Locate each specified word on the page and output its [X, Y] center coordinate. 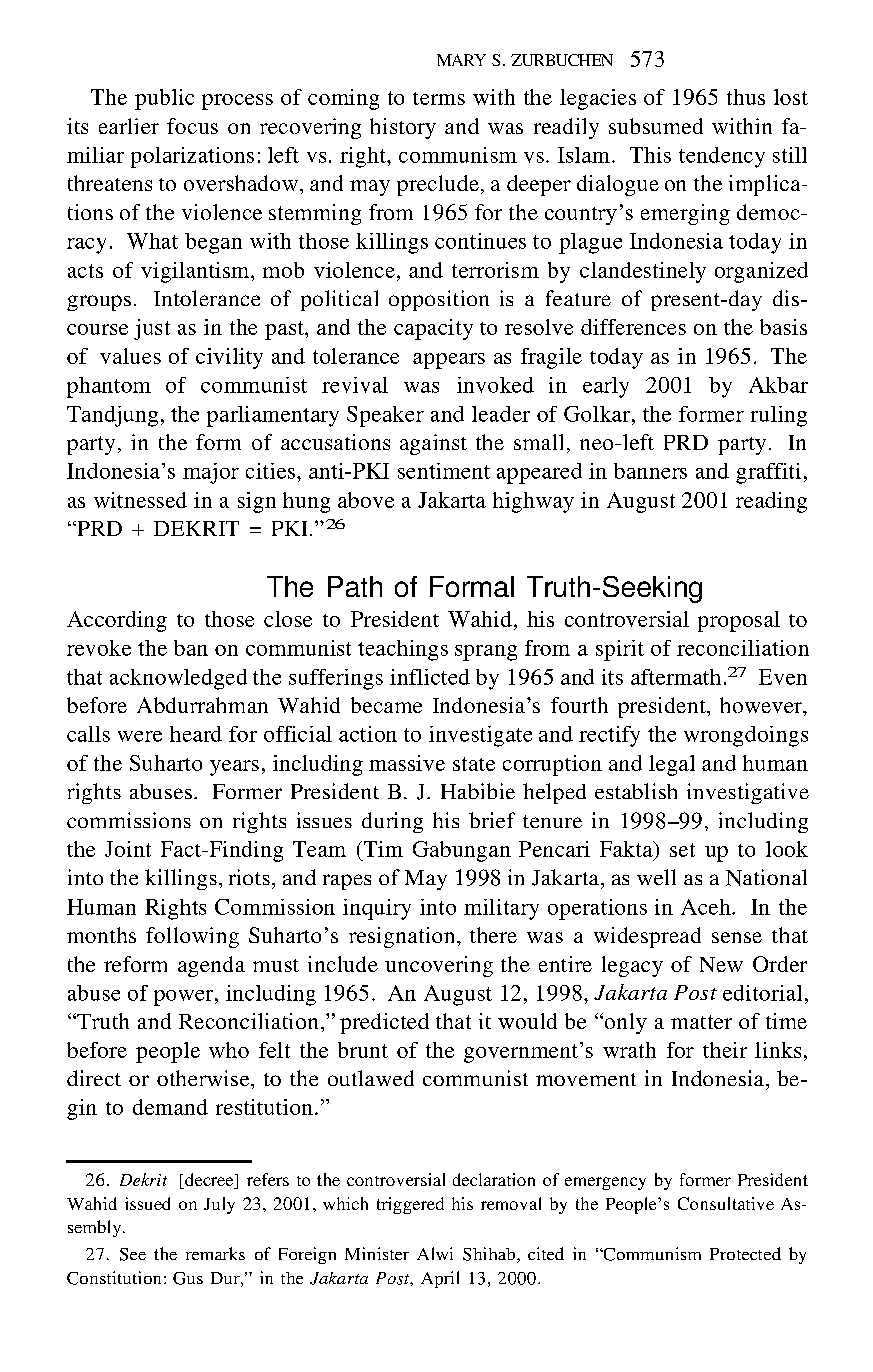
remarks [215, 1253]
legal [672, 765]
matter [701, 1022]
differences [633, 327]
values [130, 356]
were [140, 736]
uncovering [439, 966]
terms [439, 98]
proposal [739, 621]
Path [355, 586]
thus [746, 97]
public [164, 99]
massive [407, 763]
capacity [433, 329]
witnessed [140, 500]
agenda [211, 966]
